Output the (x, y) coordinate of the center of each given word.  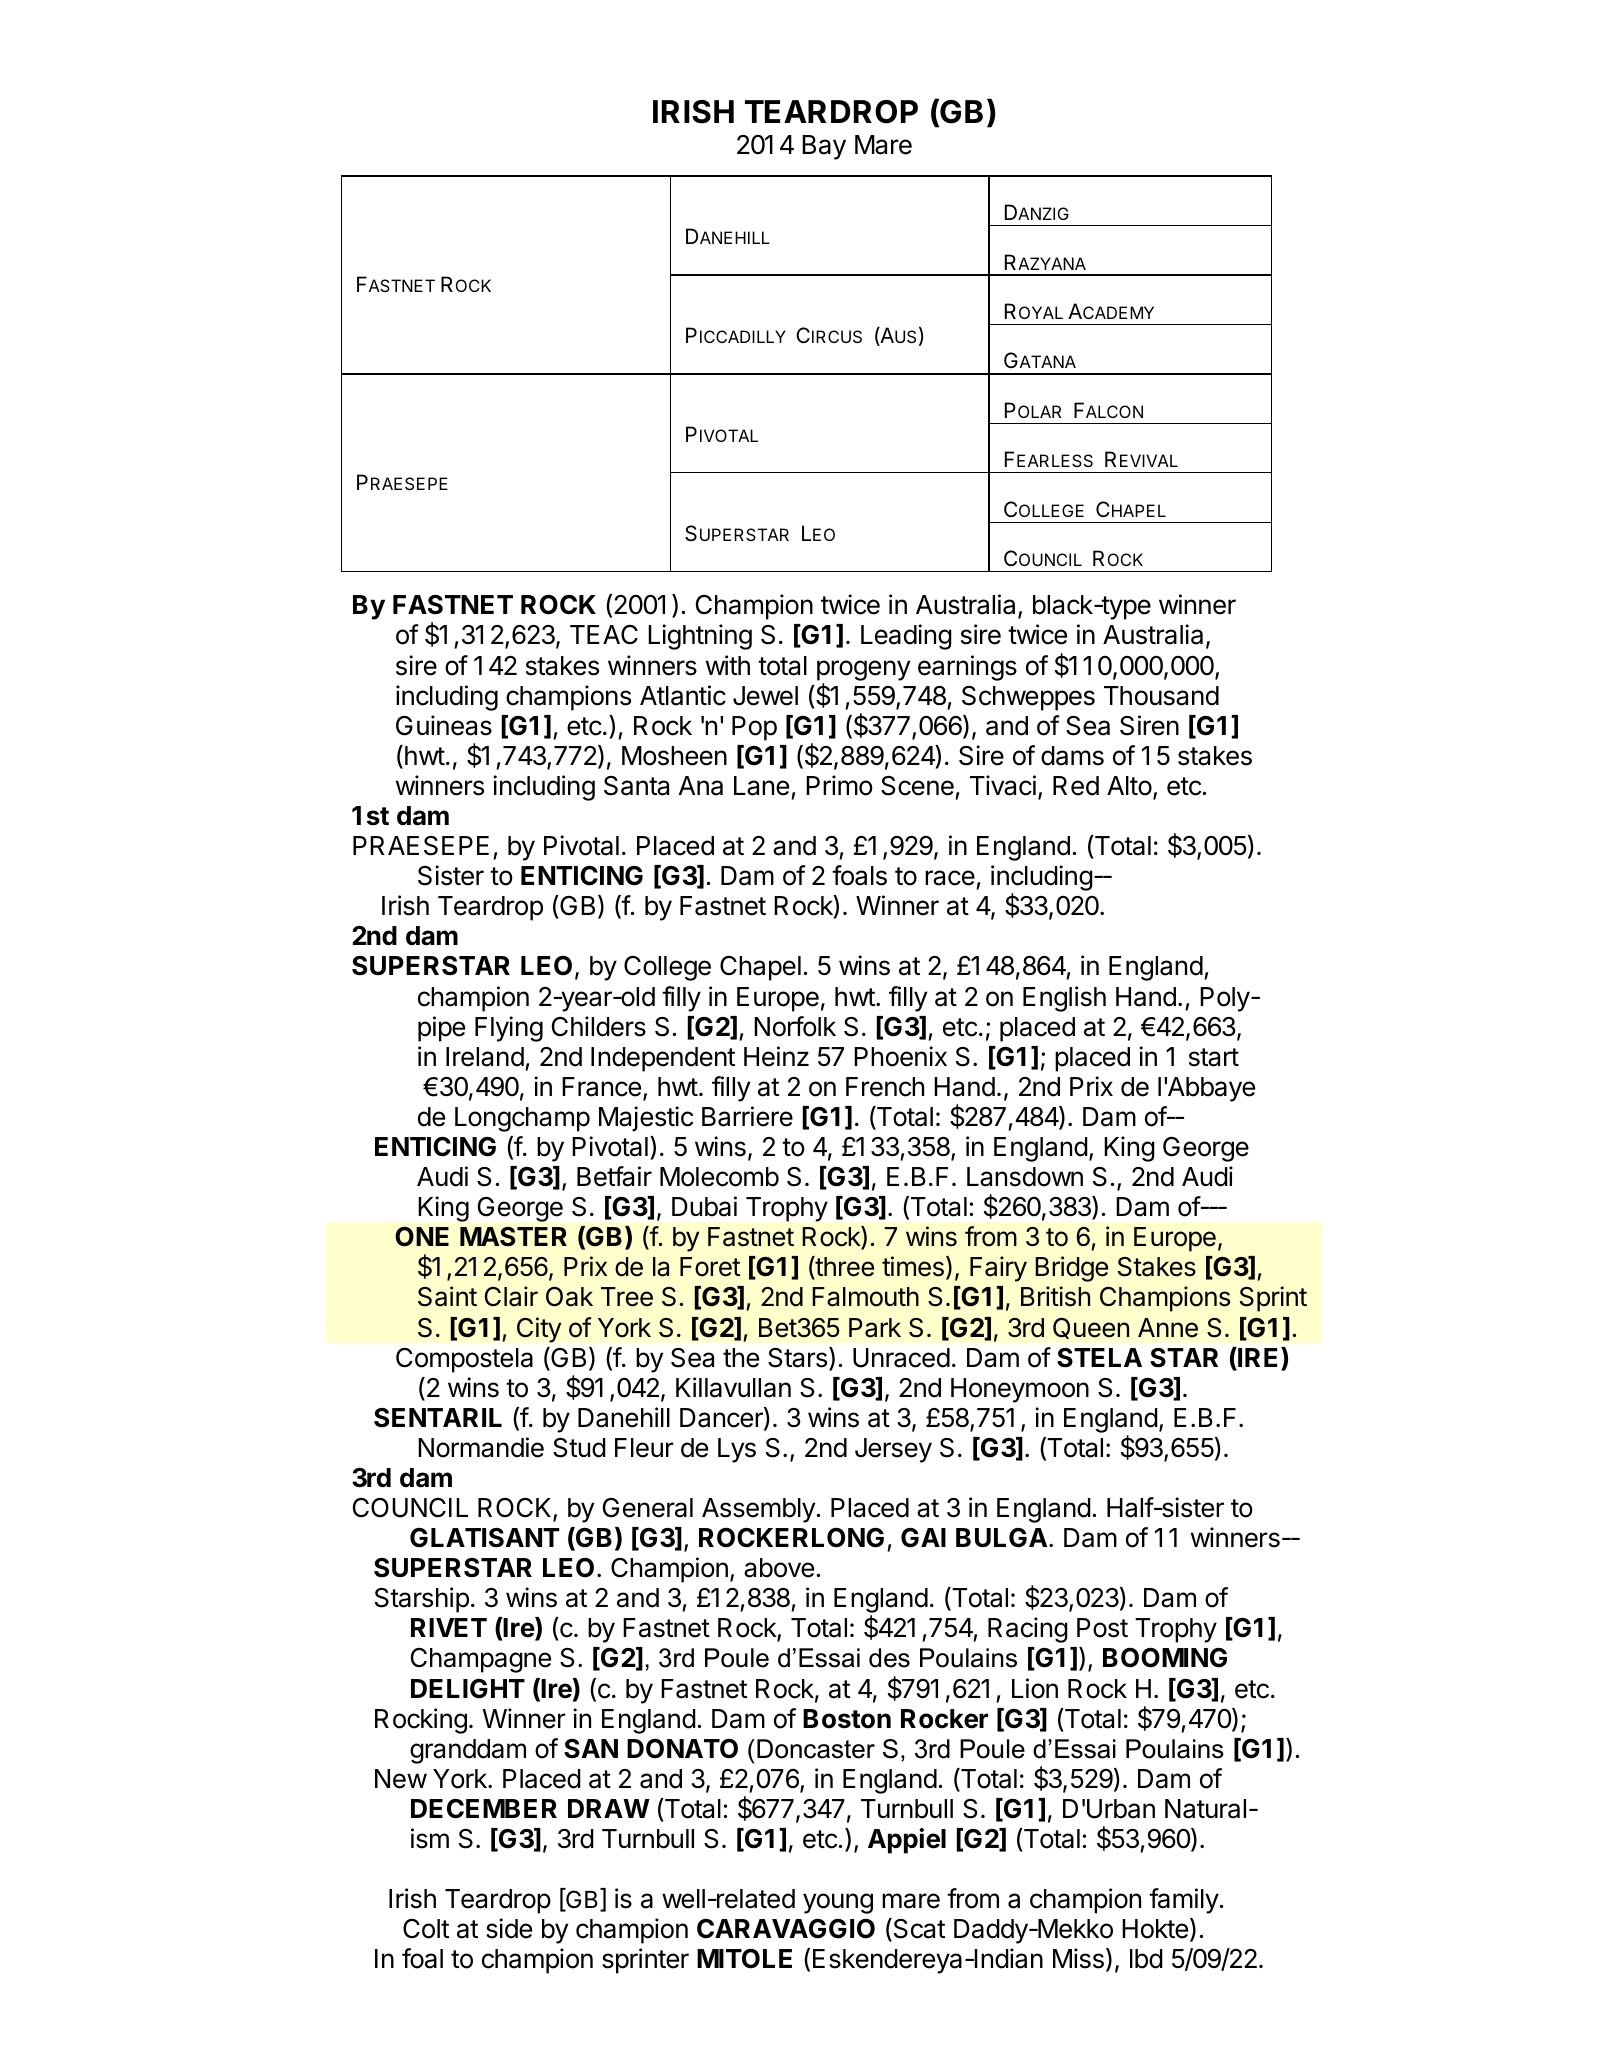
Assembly (758, 1510)
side (509, 1928)
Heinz (776, 1056)
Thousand (1161, 696)
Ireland (485, 1057)
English (1064, 999)
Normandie (481, 1447)
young (838, 1903)
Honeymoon (1020, 1390)
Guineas (444, 725)
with (728, 665)
